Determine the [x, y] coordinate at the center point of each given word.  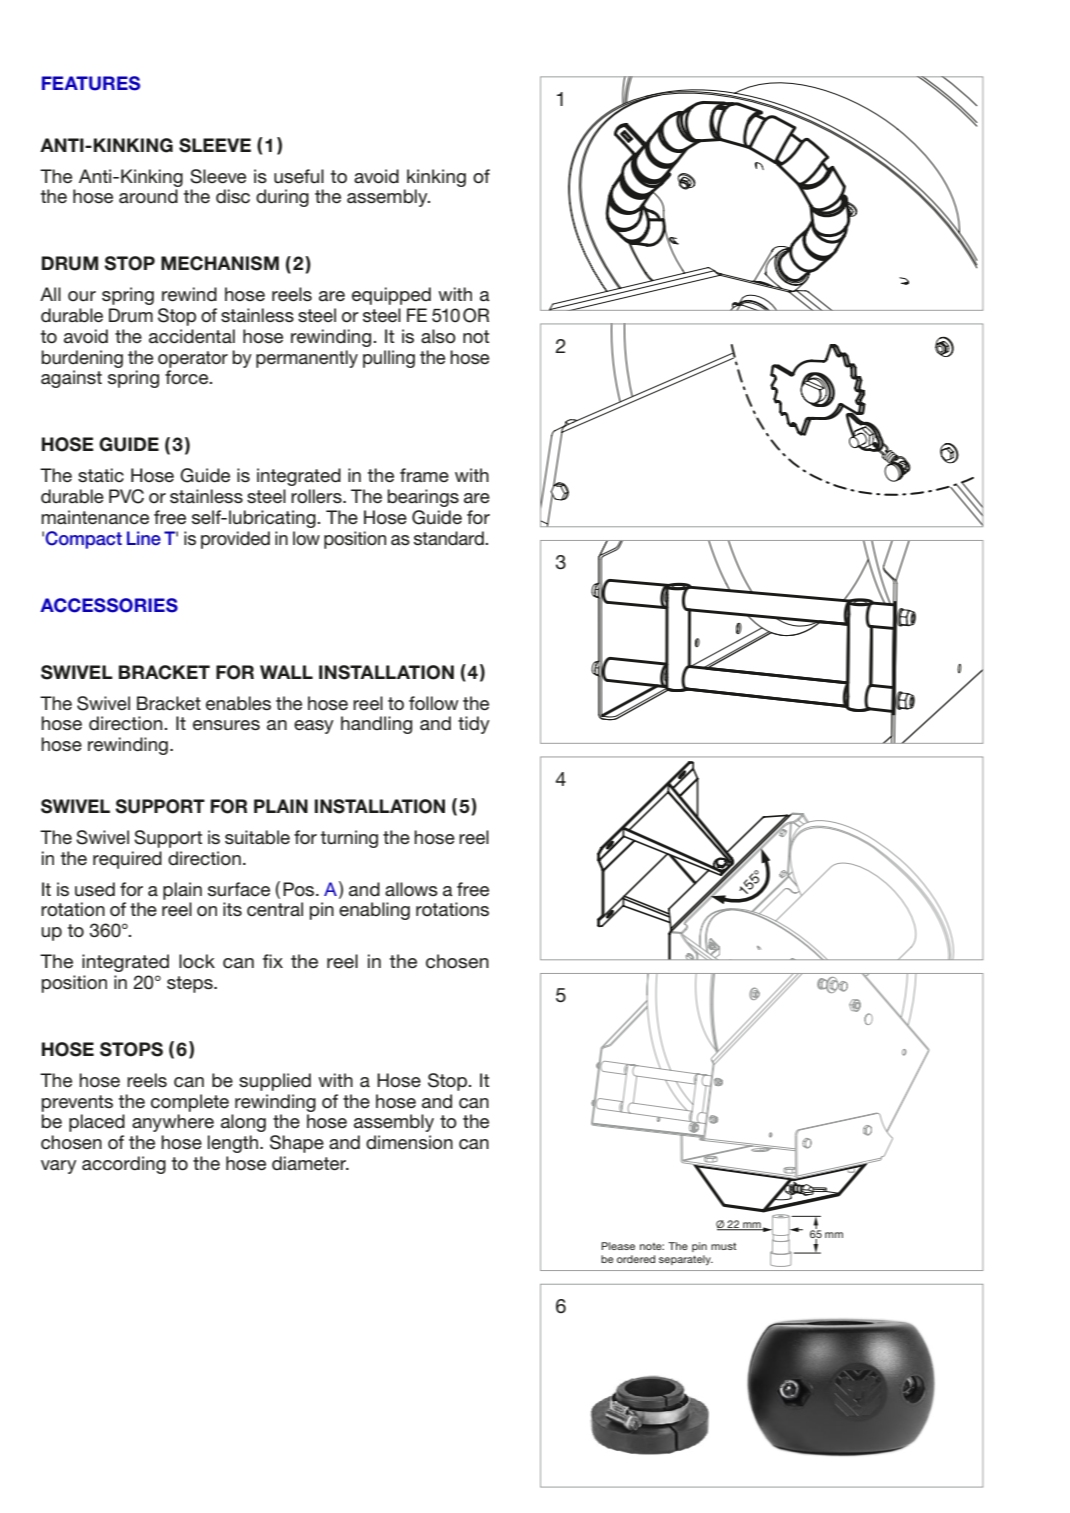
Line [144, 538]
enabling [374, 911]
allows [411, 889]
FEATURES [91, 83]
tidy [474, 725]
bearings [423, 498]
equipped [391, 296]
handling [376, 725]
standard [450, 538]
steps [191, 984]
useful [299, 176]
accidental [192, 336]
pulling [389, 359]
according [124, 1165]
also [438, 336]
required [127, 860]
